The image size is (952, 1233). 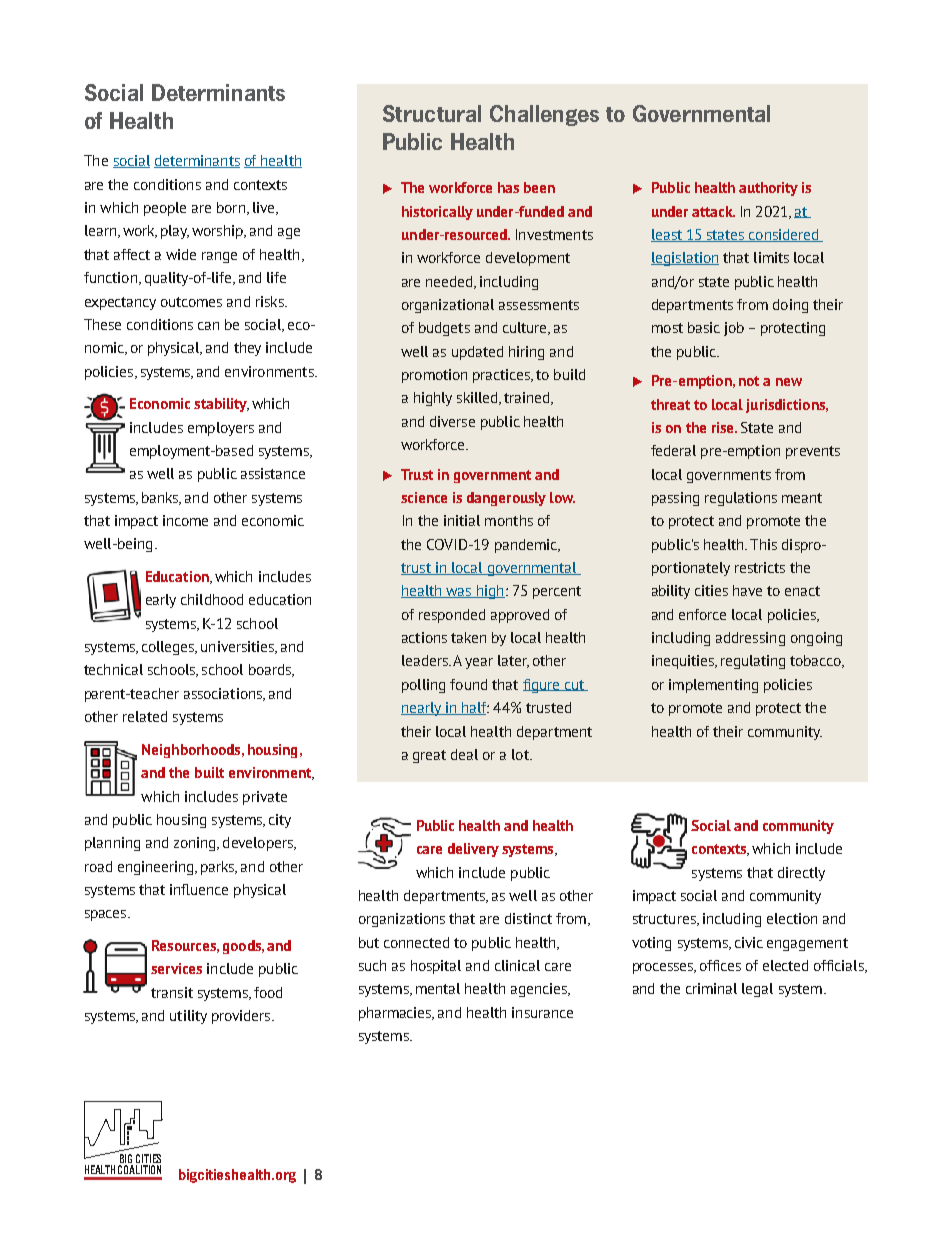 I want to click on hospital, so click(x=436, y=967).
